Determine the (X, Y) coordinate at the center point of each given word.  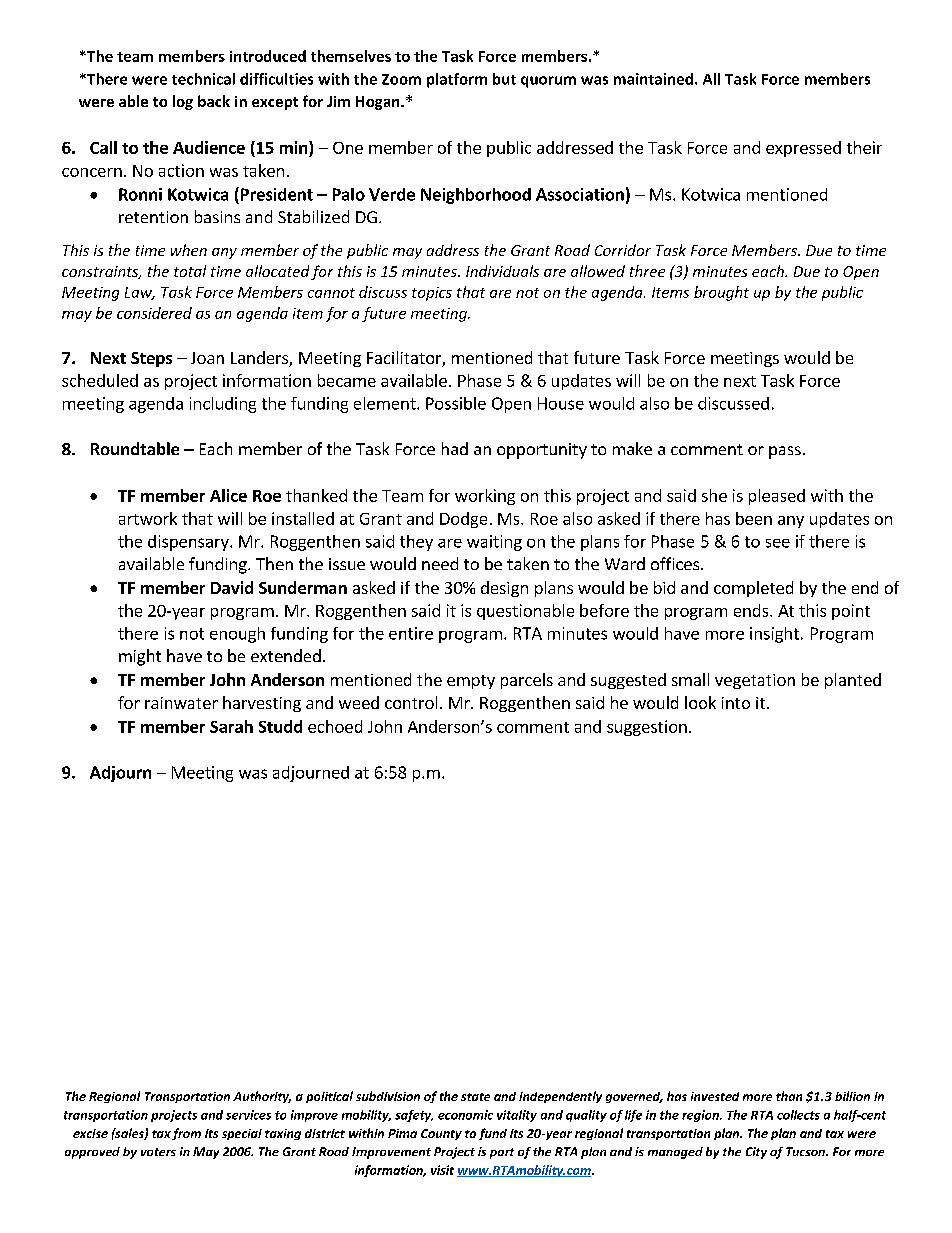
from (186, 1134)
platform (457, 80)
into (736, 703)
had (455, 448)
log (183, 102)
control (411, 702)
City (756, 1153)
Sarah (231, 726)
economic (465, 1115)
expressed (803, 149)
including (223, 405)
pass (785, 452)
